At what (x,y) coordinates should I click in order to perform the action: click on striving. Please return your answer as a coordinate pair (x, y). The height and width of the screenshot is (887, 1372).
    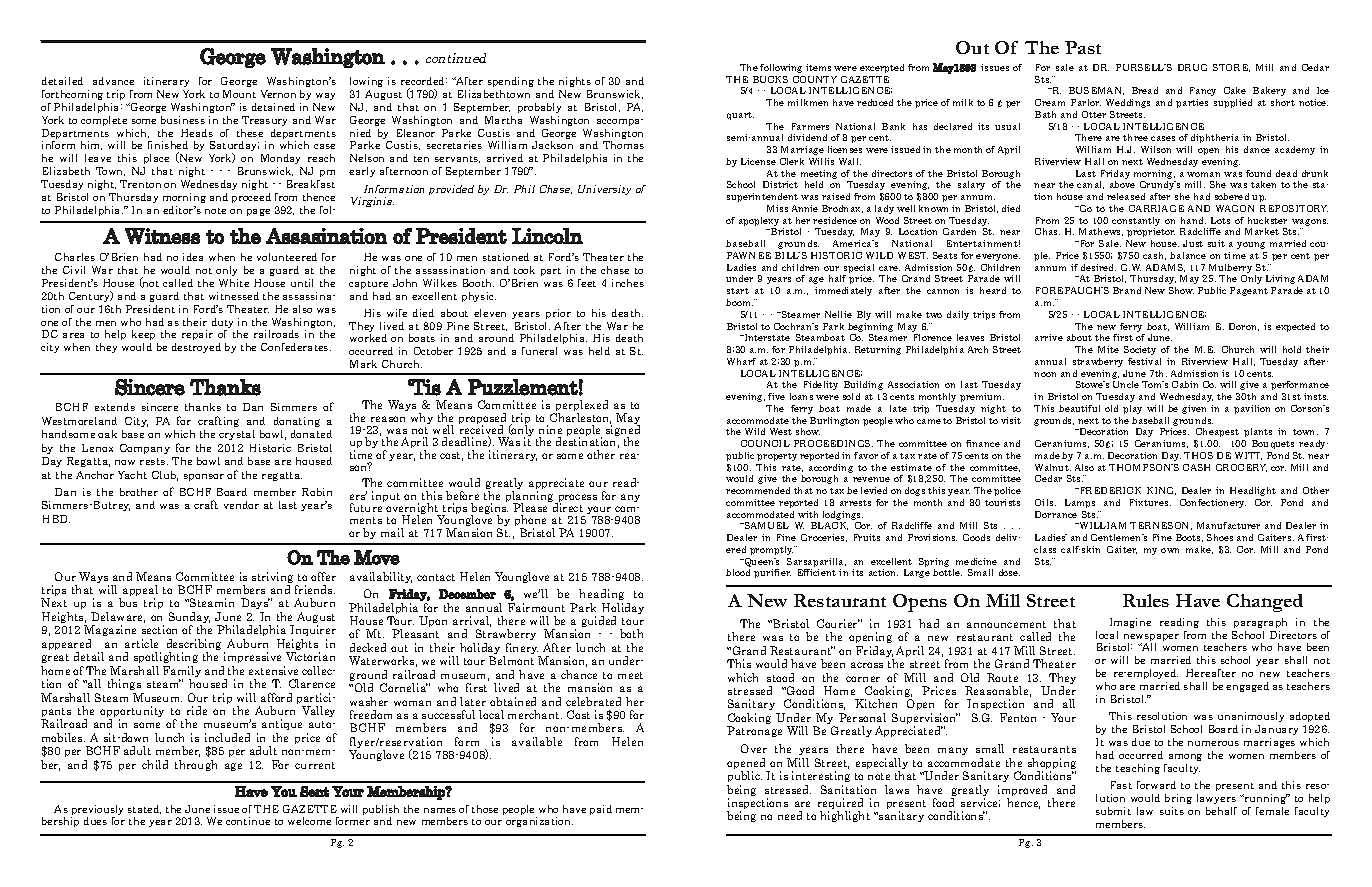
    Looking at the image, I should click on (272, 579).
